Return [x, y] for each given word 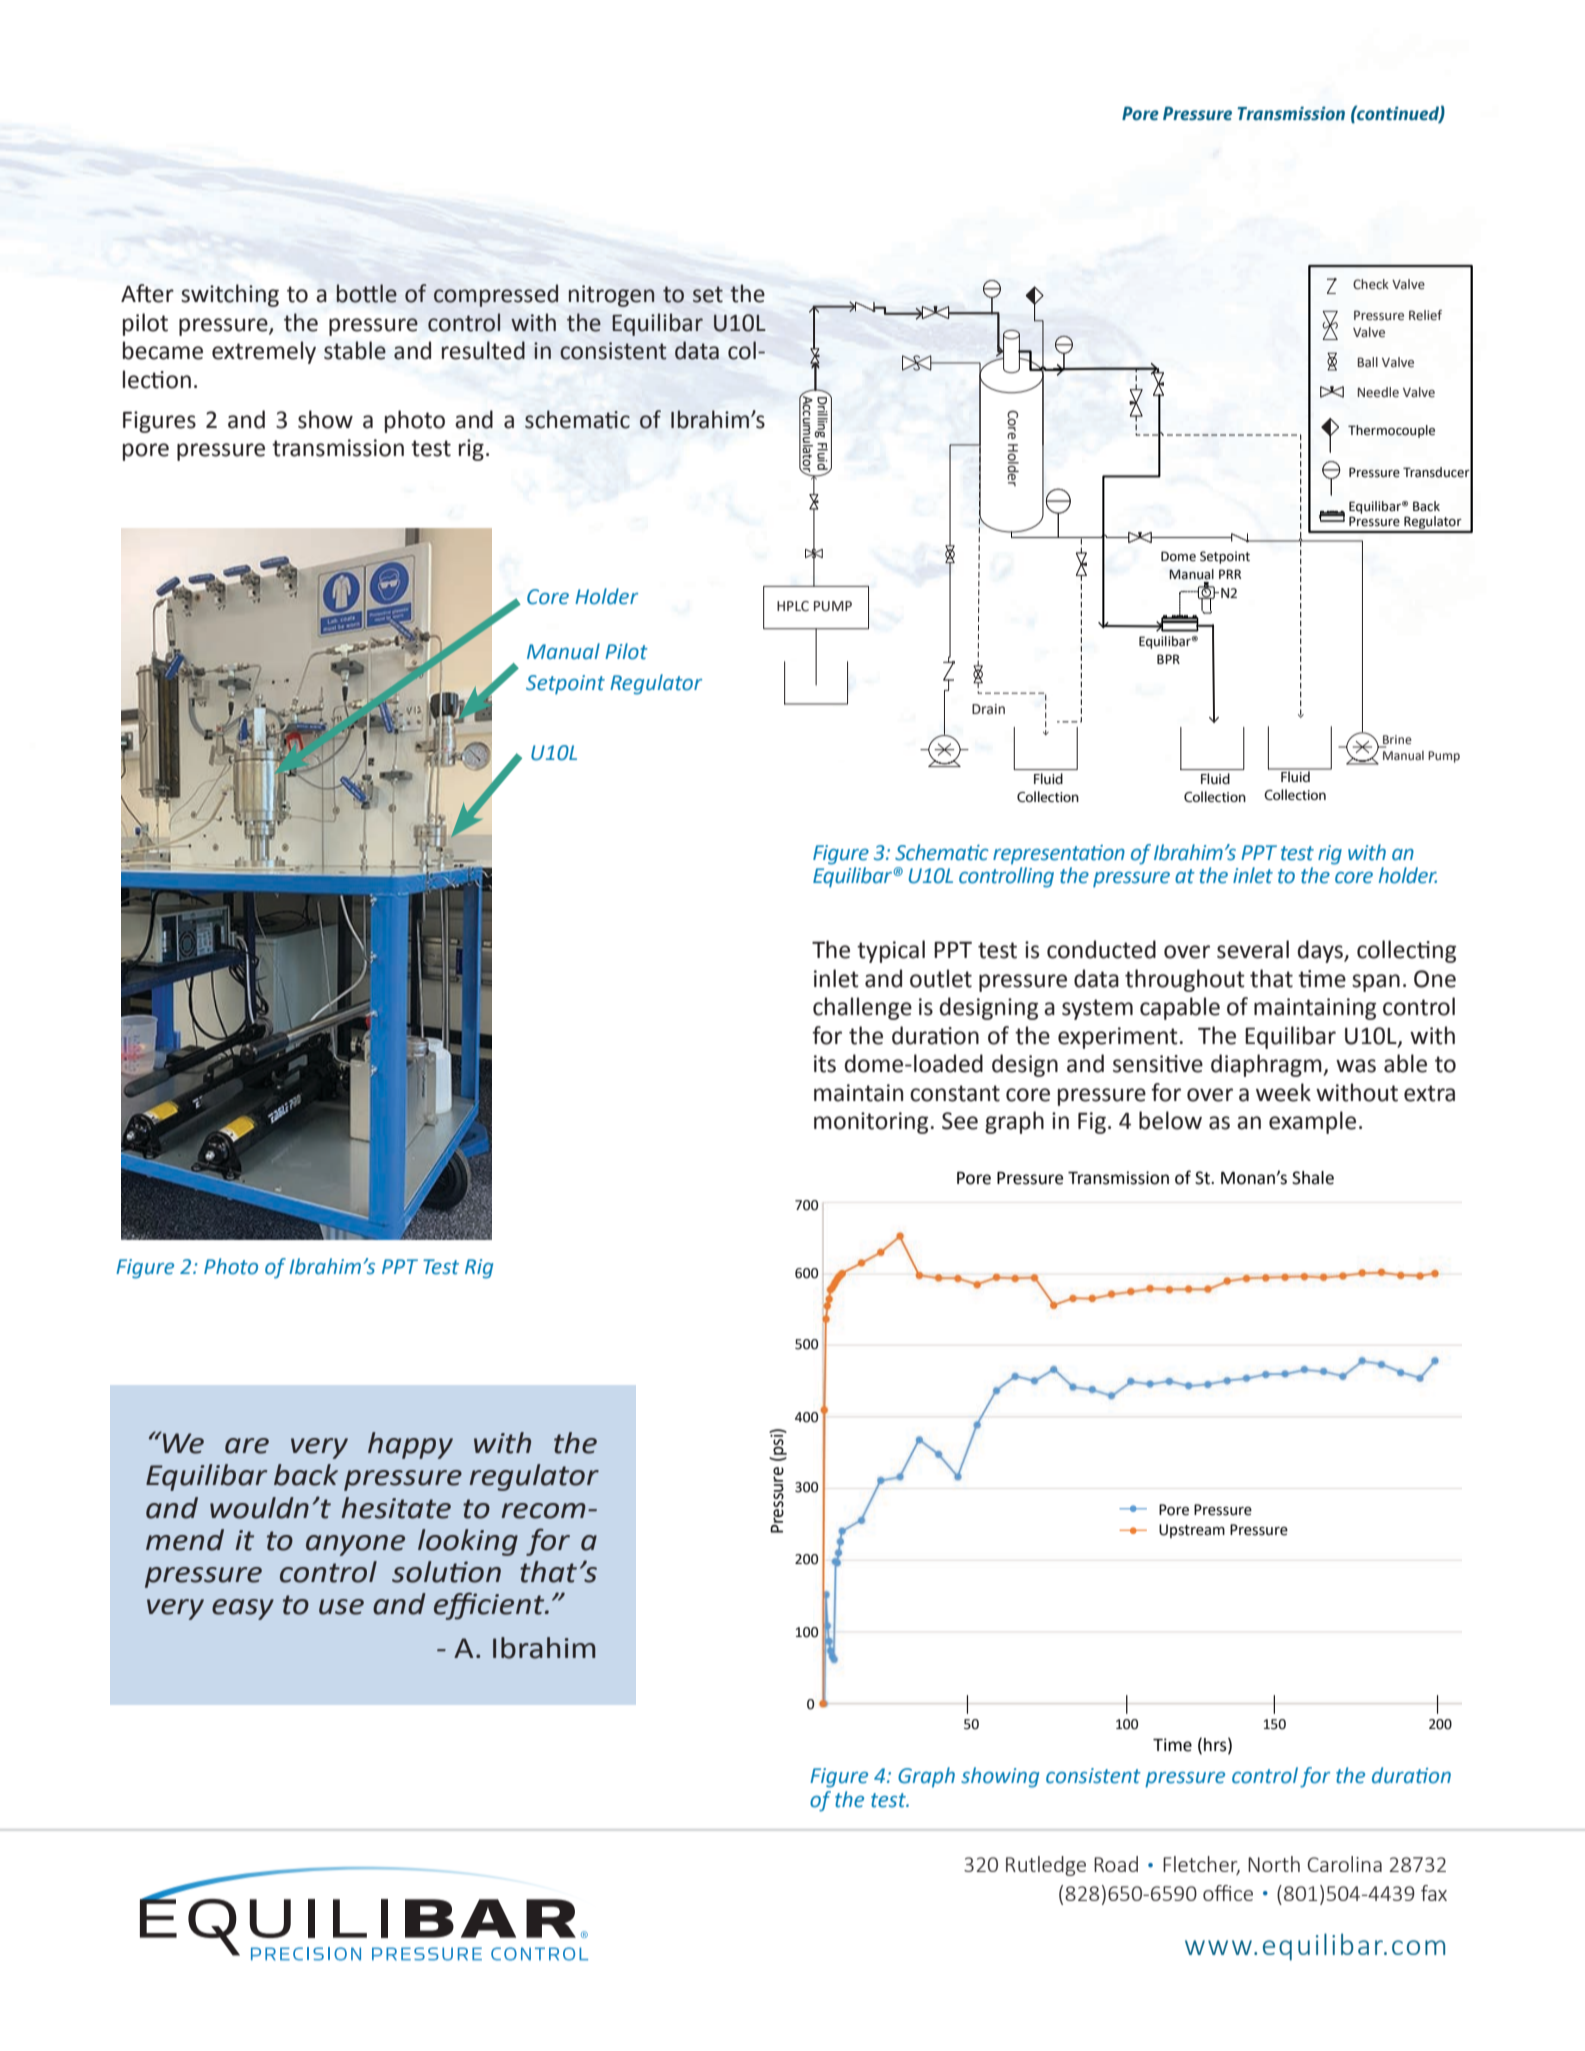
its [825, 1064]
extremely [264, 352]
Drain [988, 709]
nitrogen [612, 296]
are [247, 1446]
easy [243, 1609]
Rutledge [1046, 1866]
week [1283, 1092]
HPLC [793, 606]
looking [468, 1542]
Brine [1397, 740]
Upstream [1192, 1531]
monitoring [871, 1123]
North [1274, 1864]
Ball [1368, 362]
